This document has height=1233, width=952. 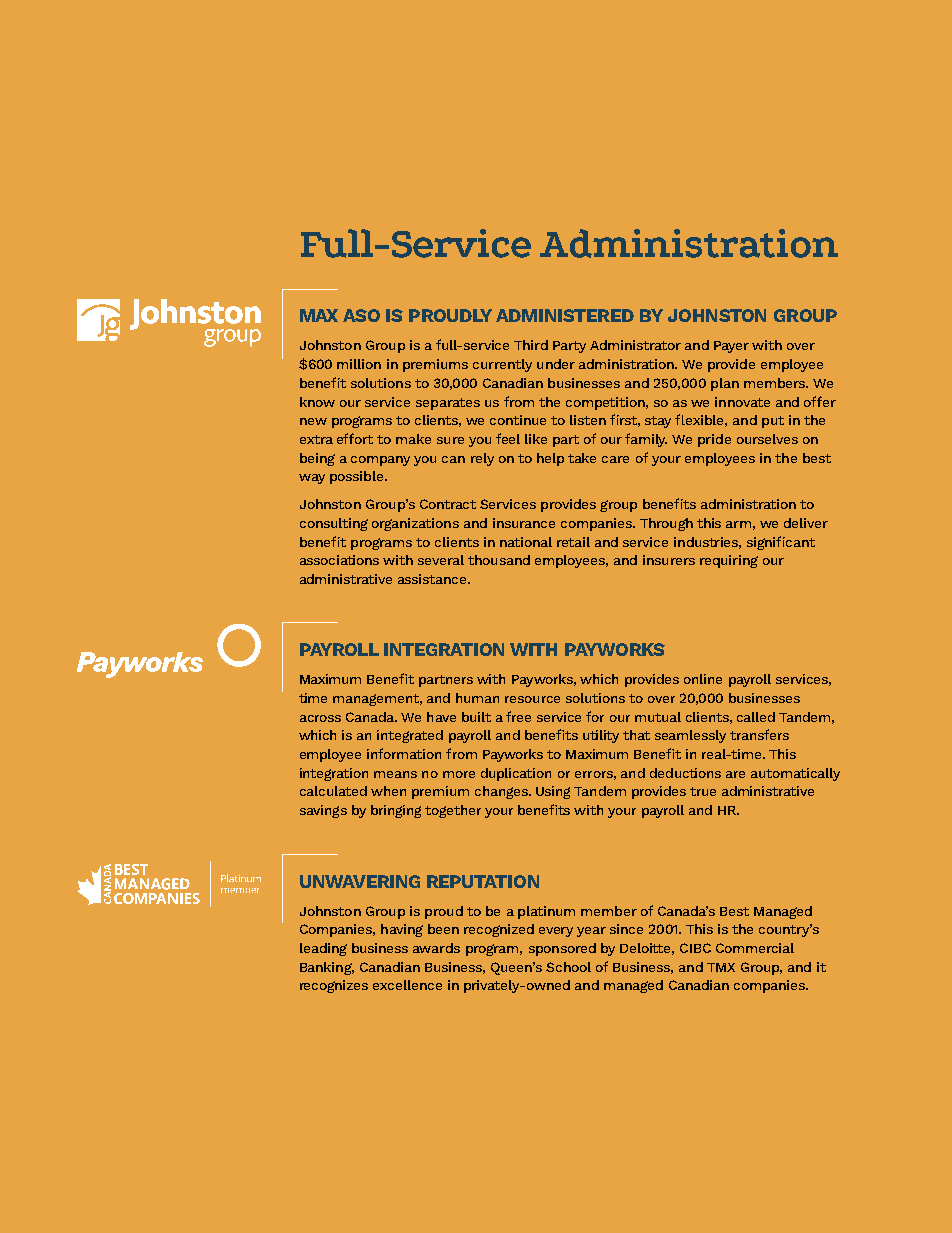 What do you see at coordinates (358, 477) in the document?
I see `possible` at bounding box center [358, 477].
